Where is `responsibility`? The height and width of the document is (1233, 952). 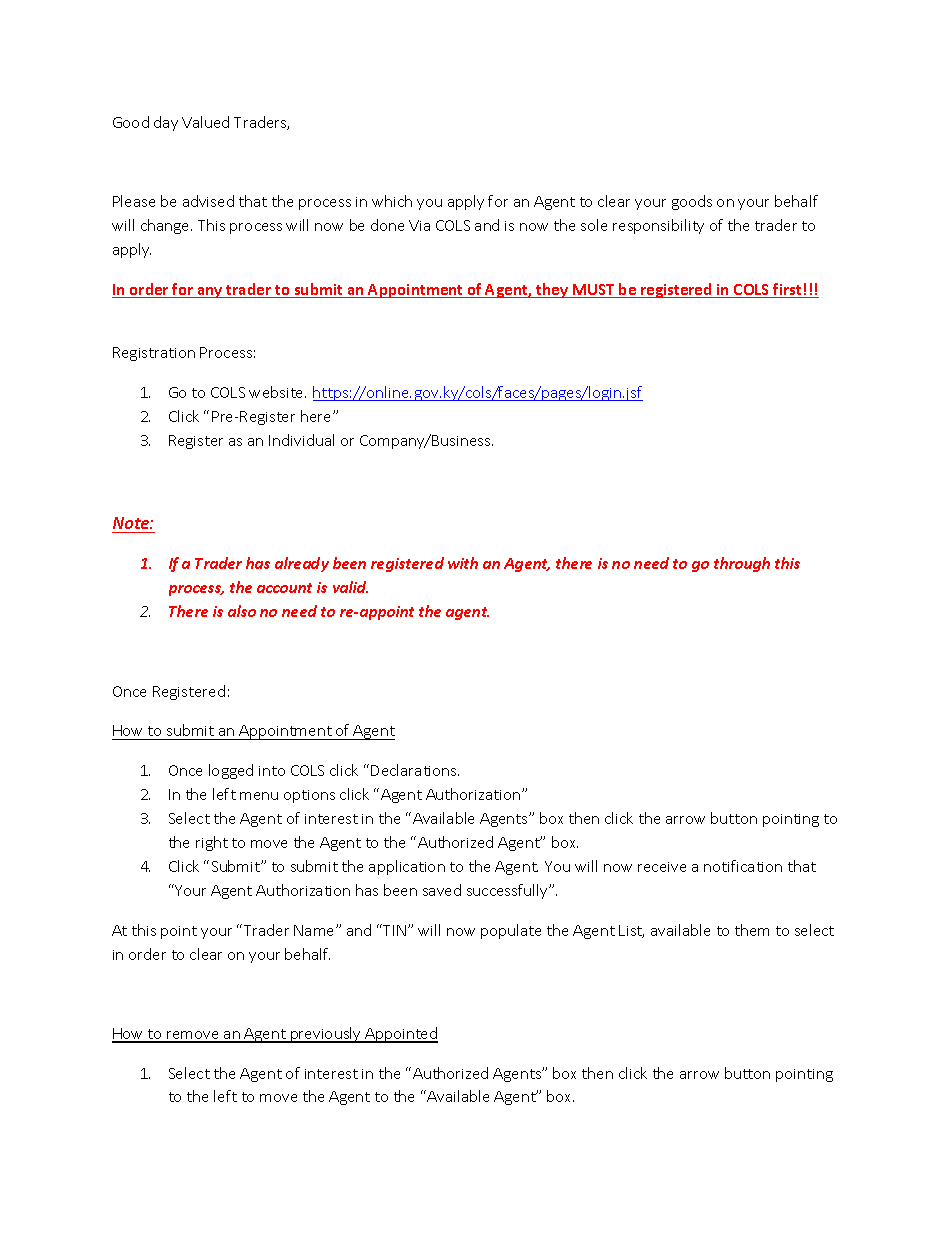 responsibility is located at coordinates (658, 226).
